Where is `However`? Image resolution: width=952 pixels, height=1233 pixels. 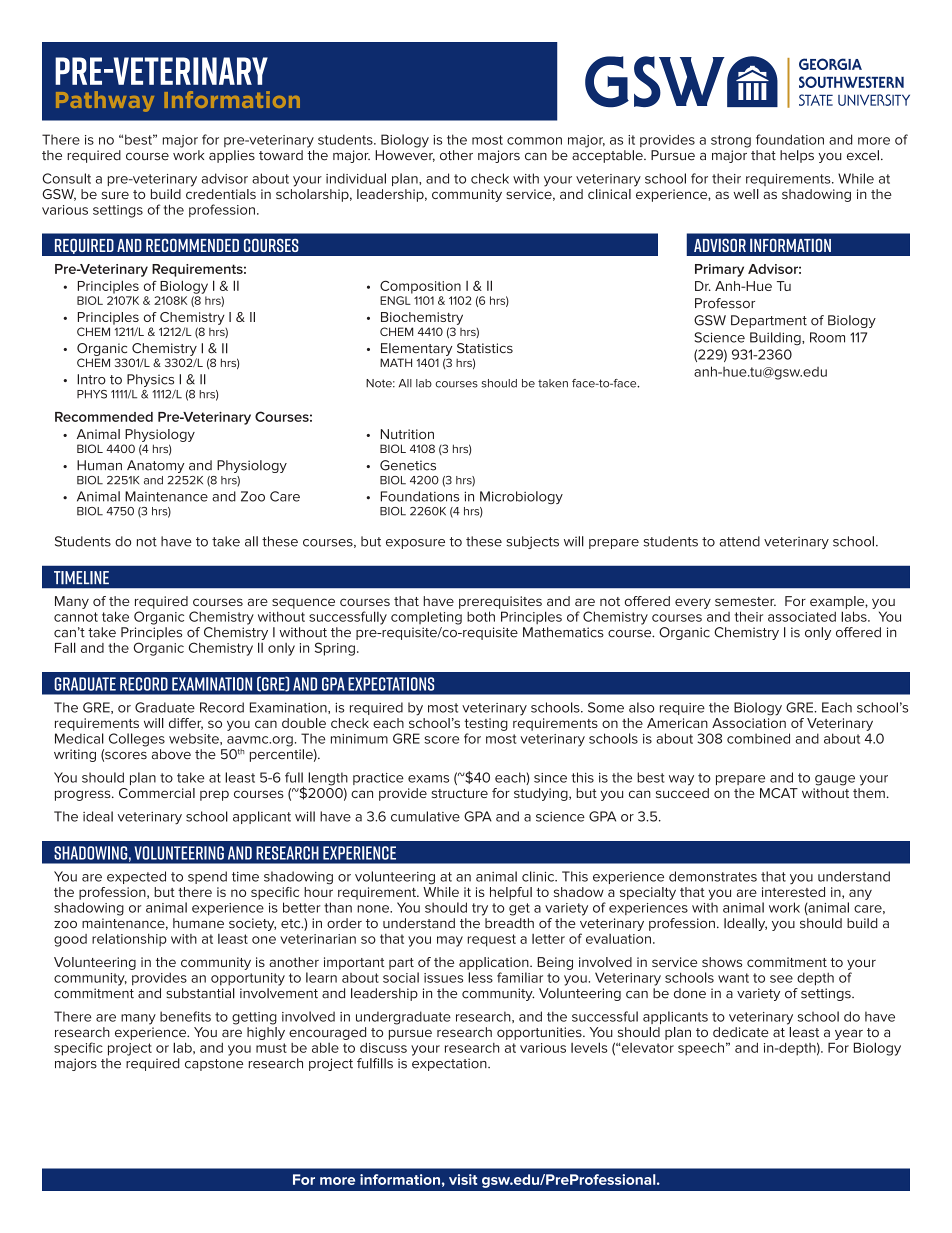 However is located at coordinates (405, 156).
